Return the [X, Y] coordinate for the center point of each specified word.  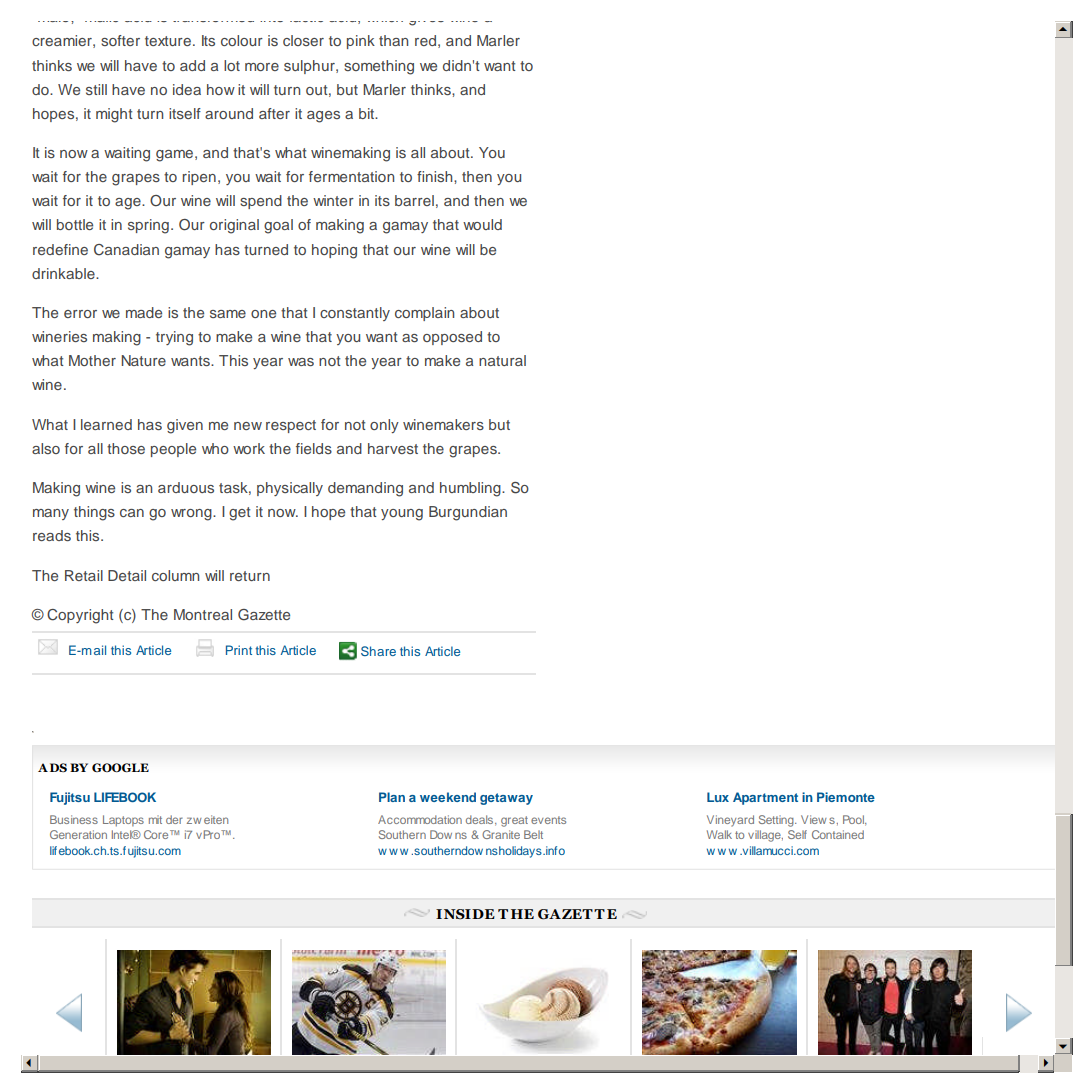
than [393, 40]
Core [157, 834]
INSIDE [465, 914]
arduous [186, 487]
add [192, 65]
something [379, 67]
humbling [471, 489]
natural [502, 360]
